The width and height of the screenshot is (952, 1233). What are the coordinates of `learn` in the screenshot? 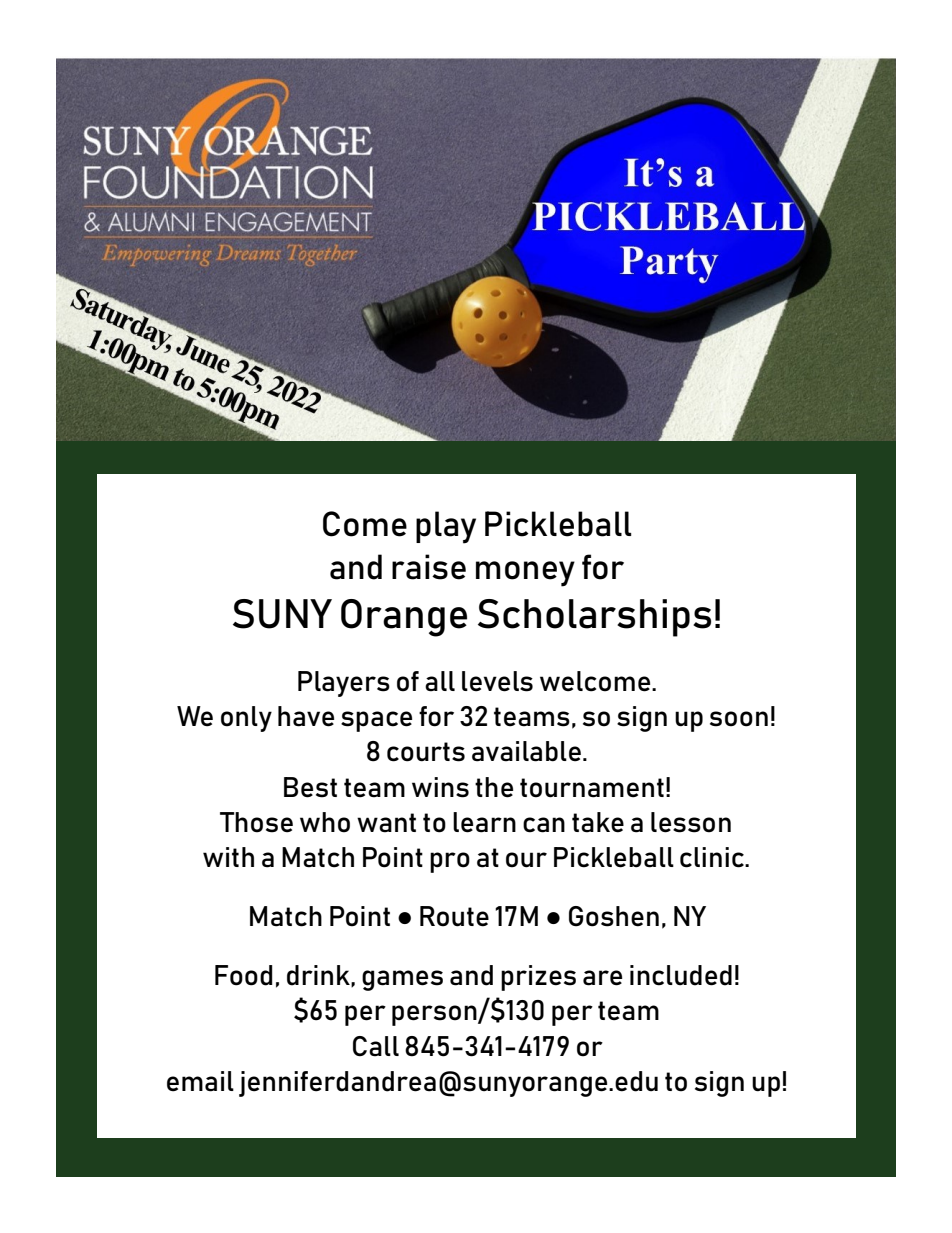 It's located at (484, 822).
